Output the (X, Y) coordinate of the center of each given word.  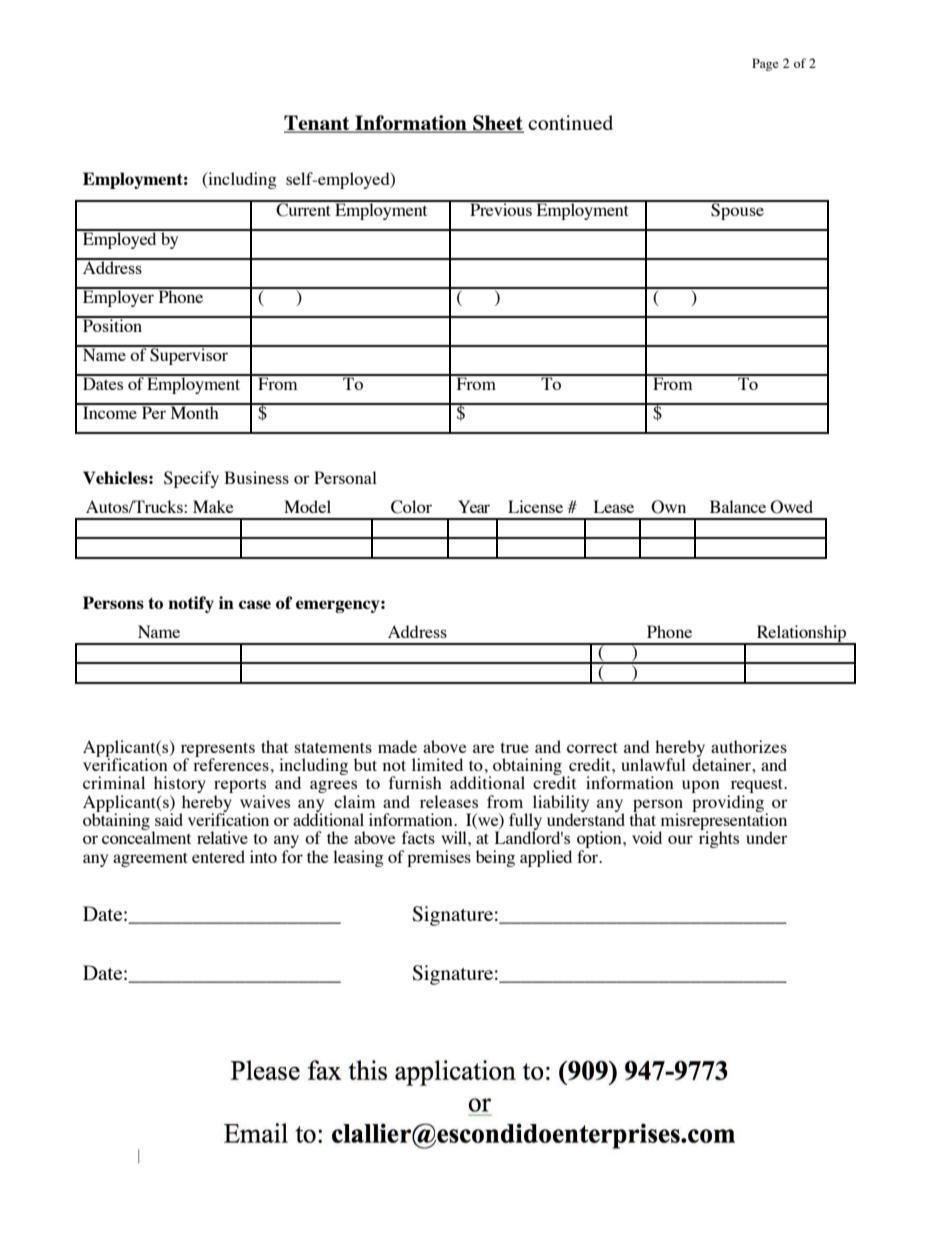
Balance (738, 506)
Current (304, 209)
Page (765, 64)
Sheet (497, 124)
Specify (191, 479)
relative (222, 837)
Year (474, 506)
